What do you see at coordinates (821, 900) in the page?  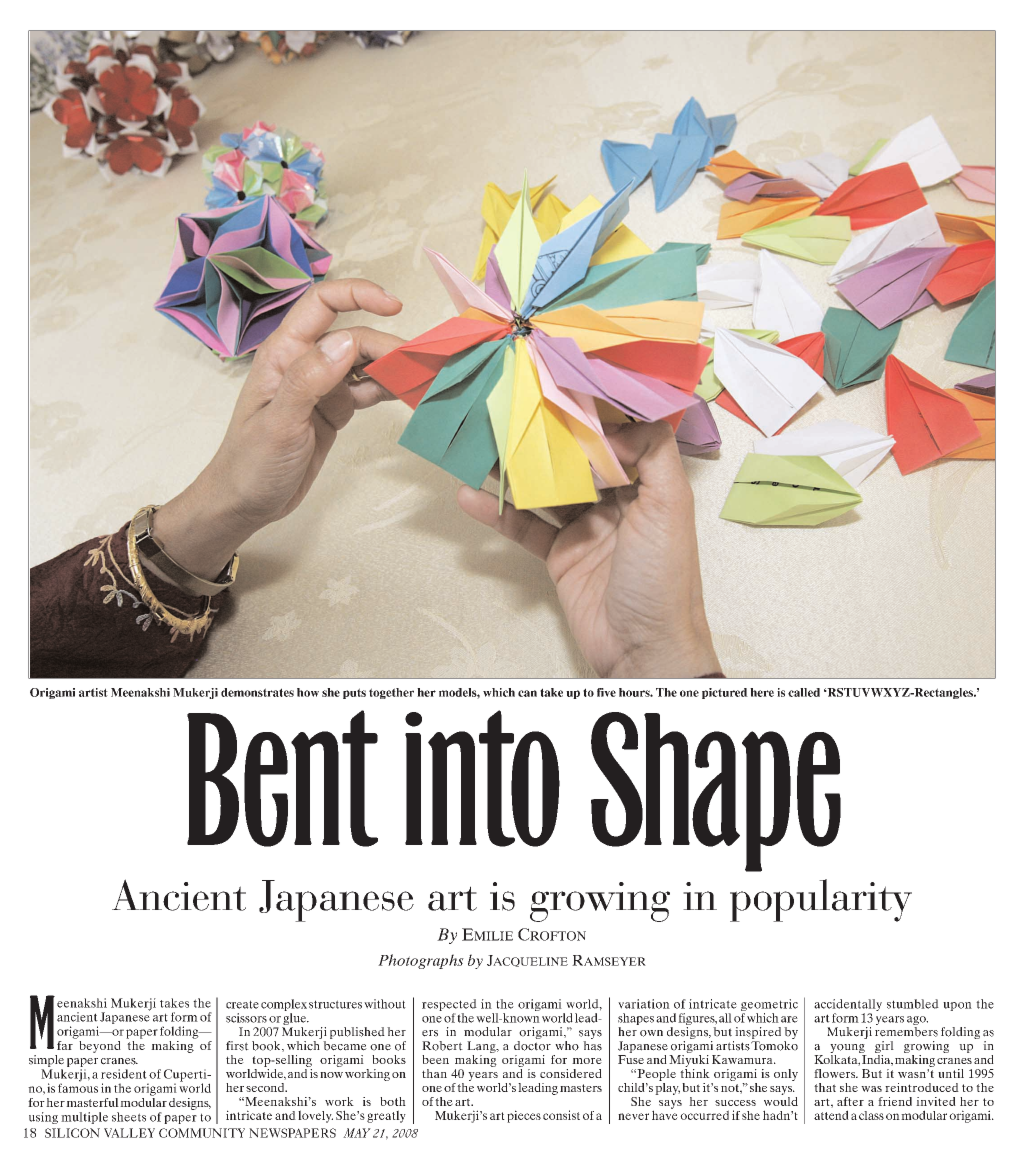 I see `popularity` at bounding box center [821, 900].
